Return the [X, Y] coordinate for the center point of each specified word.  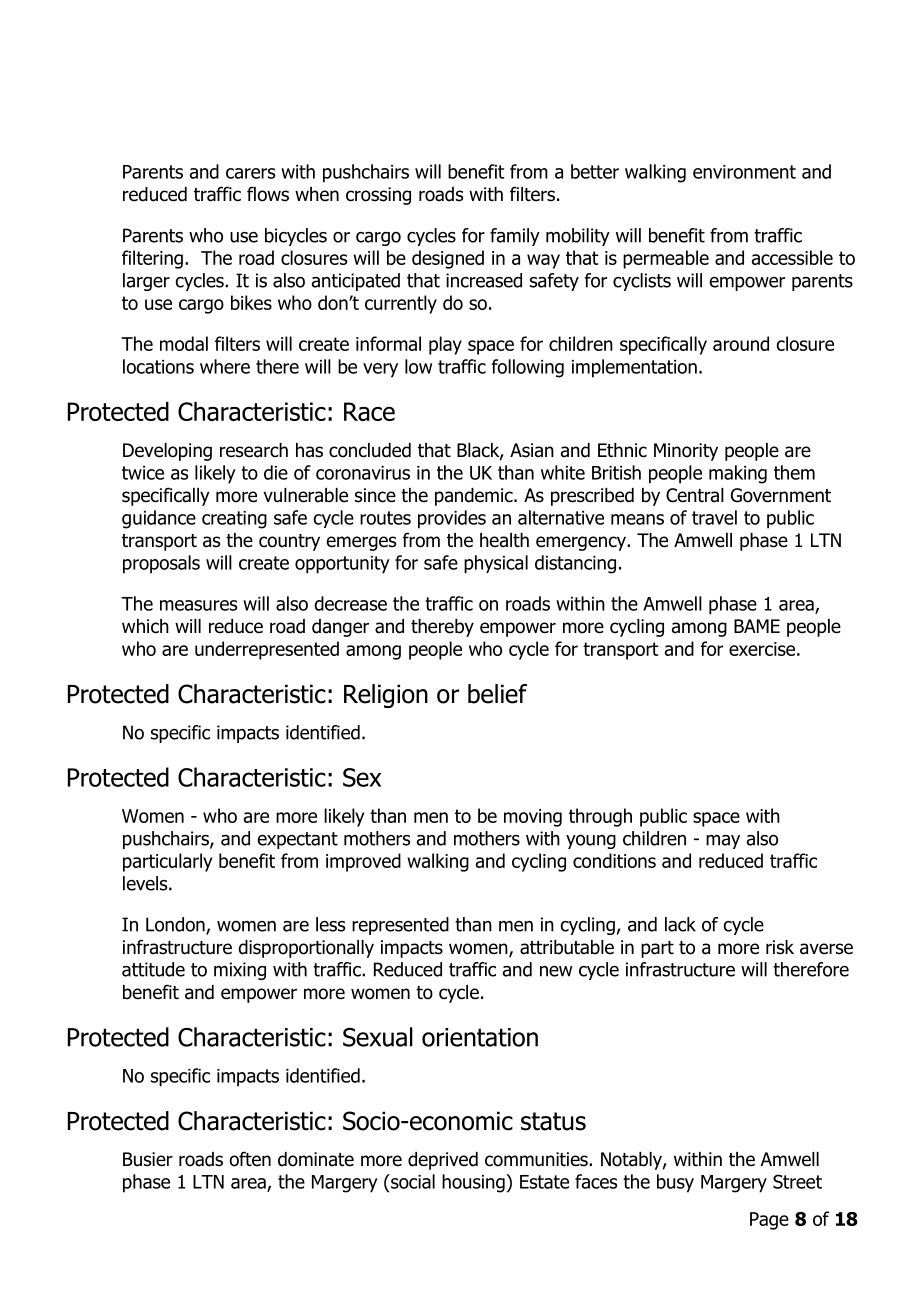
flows [268, 194]
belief [497, 694]
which [145, 626]
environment [744, 172]
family [515, 237]
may [723, 842]
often [250, 1159]
